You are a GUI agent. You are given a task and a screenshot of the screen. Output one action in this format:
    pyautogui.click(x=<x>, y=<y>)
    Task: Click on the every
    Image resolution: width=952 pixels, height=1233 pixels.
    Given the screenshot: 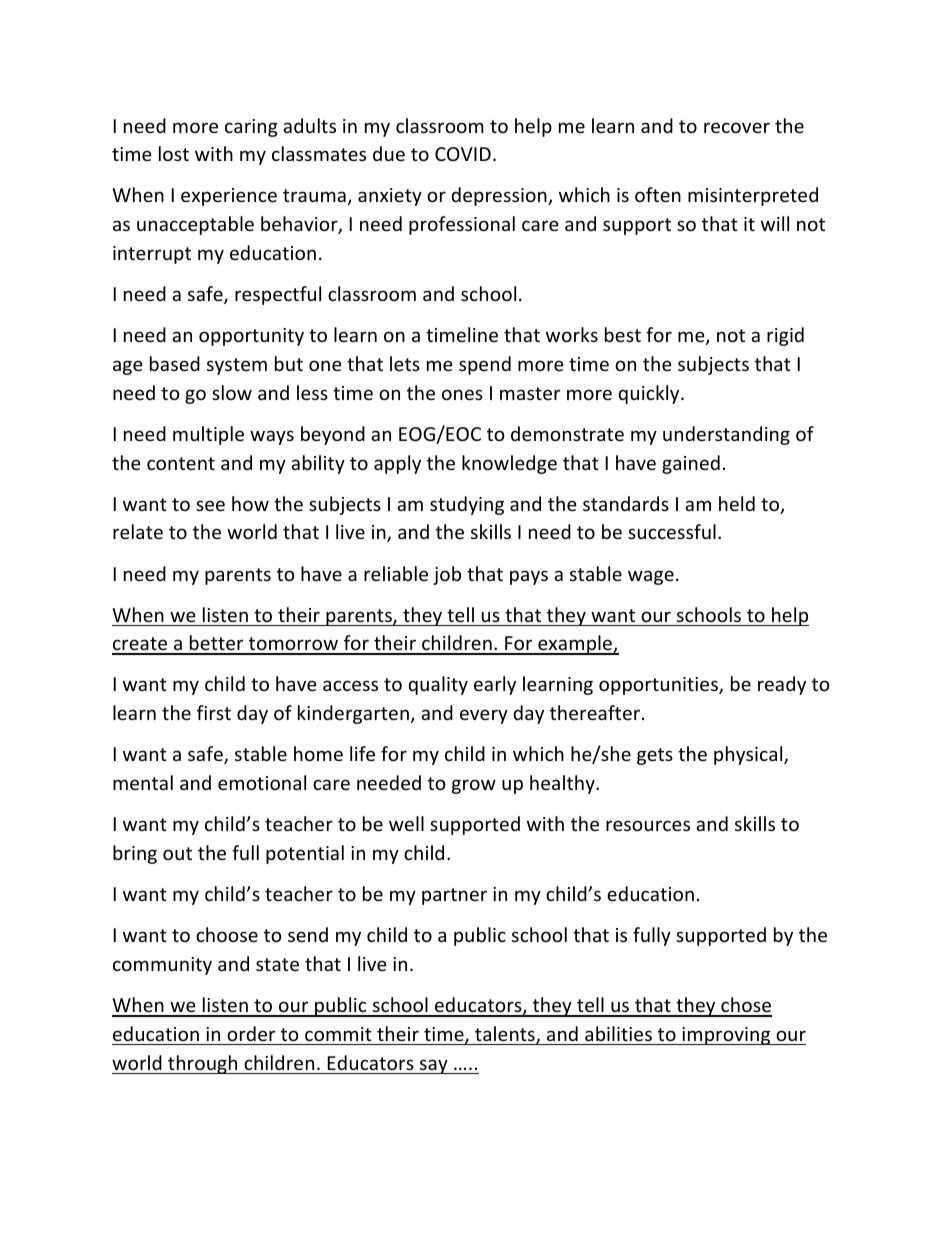 What is the action you would take?
    pyautogui.click(x=484, y=716)
